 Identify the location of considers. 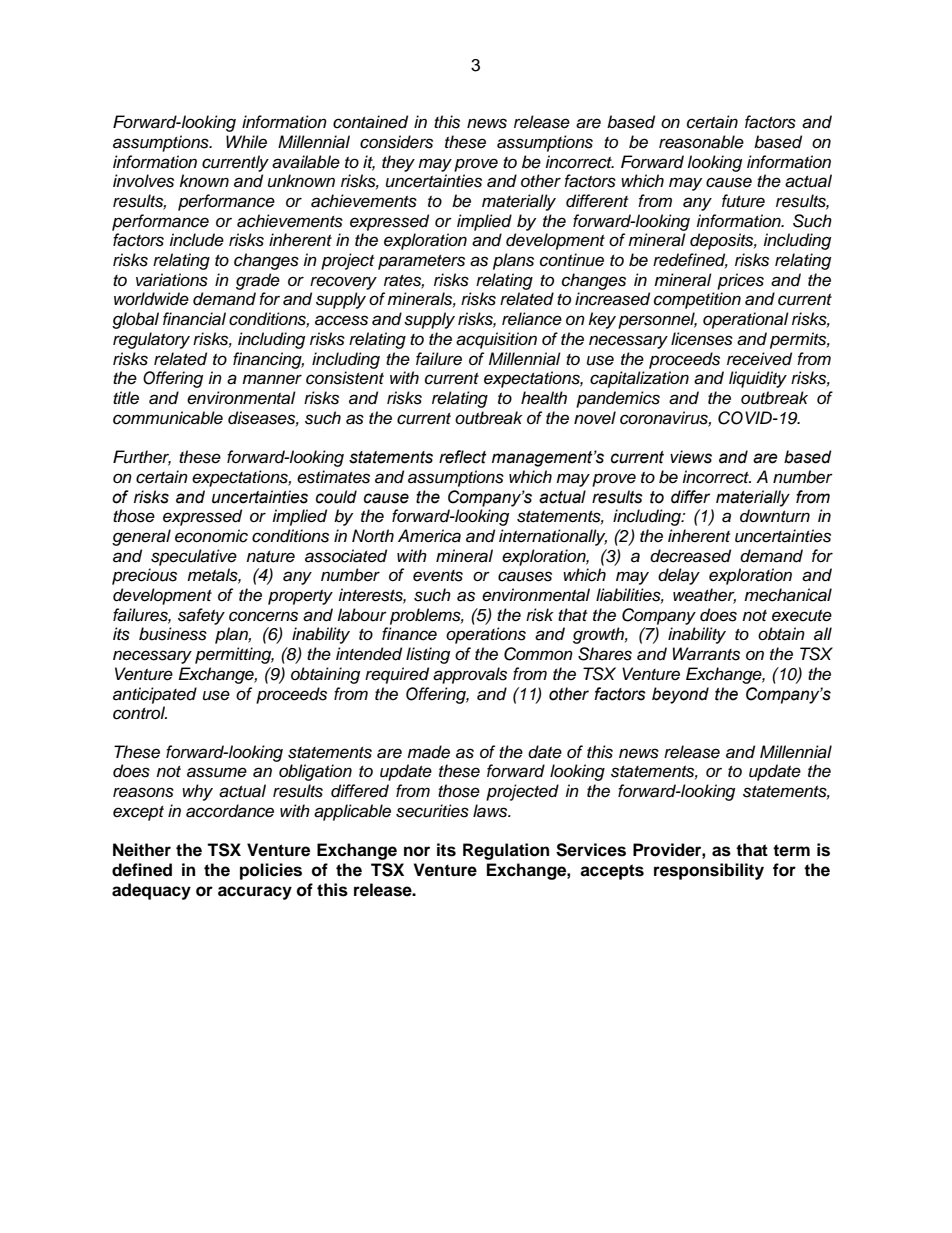
(396, 142).
